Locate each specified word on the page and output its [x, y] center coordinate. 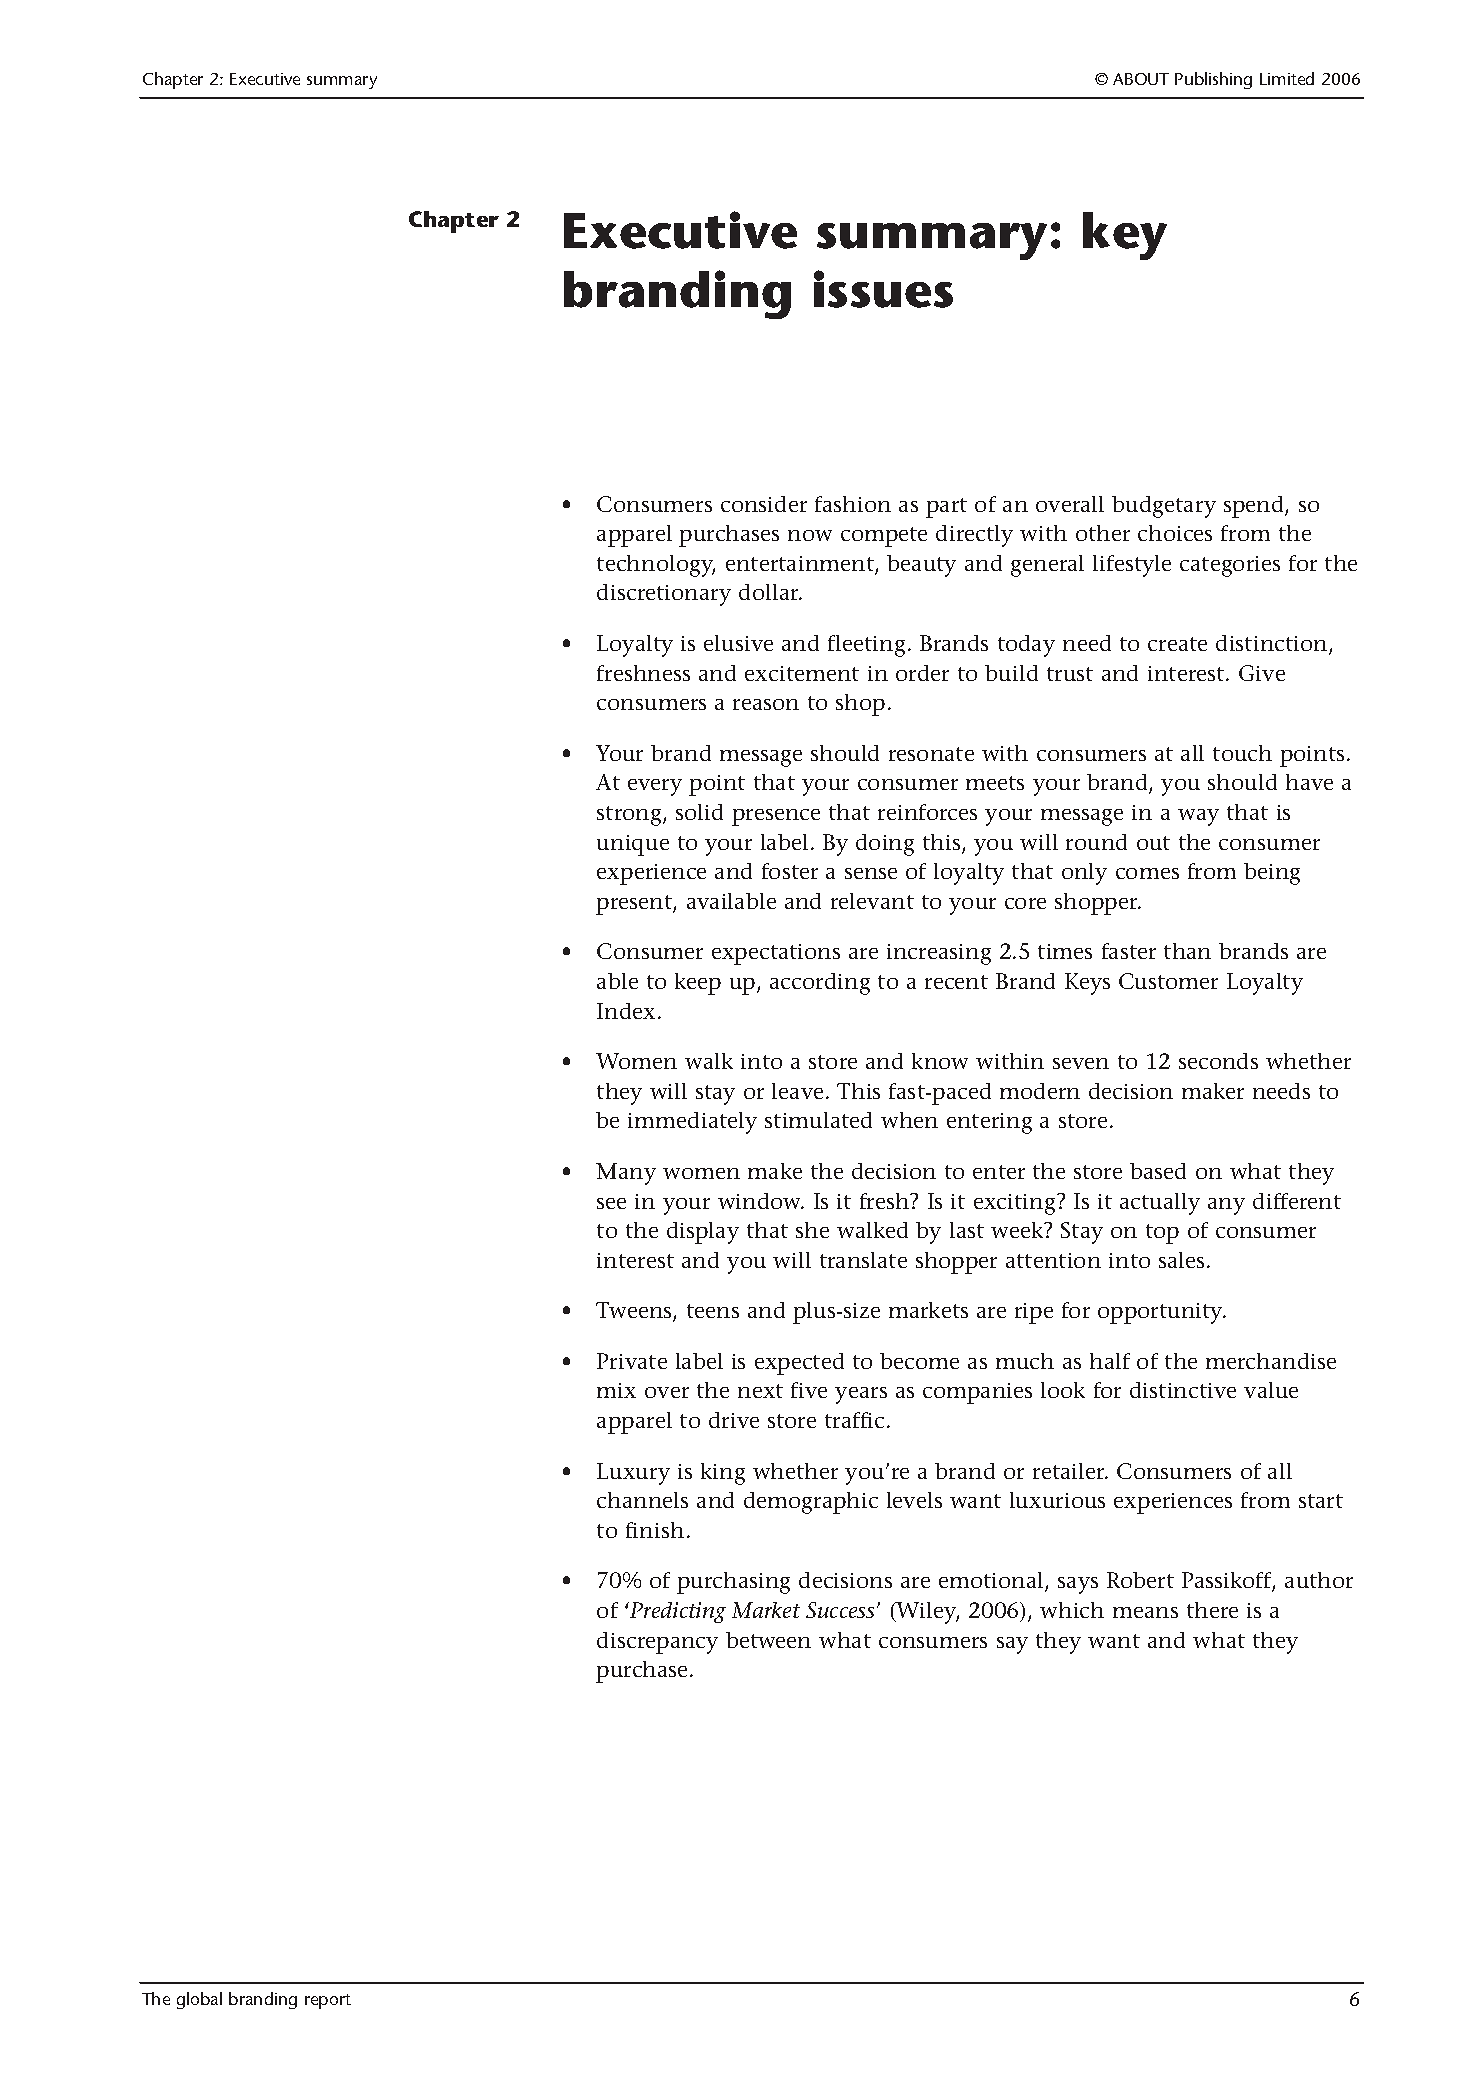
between [768, 1640]
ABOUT [1141, 79]
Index [628, 1011]
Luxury [633, 1474]
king [723, 1474]
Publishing [1213, 80]
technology [656, 566]
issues [883, 289]
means [1145, 1612]
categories [1230, 566]
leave [797, 1091]
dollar [770, 592]
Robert [1140, 1580]
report [328, 2001]
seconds [1218, 1061]
